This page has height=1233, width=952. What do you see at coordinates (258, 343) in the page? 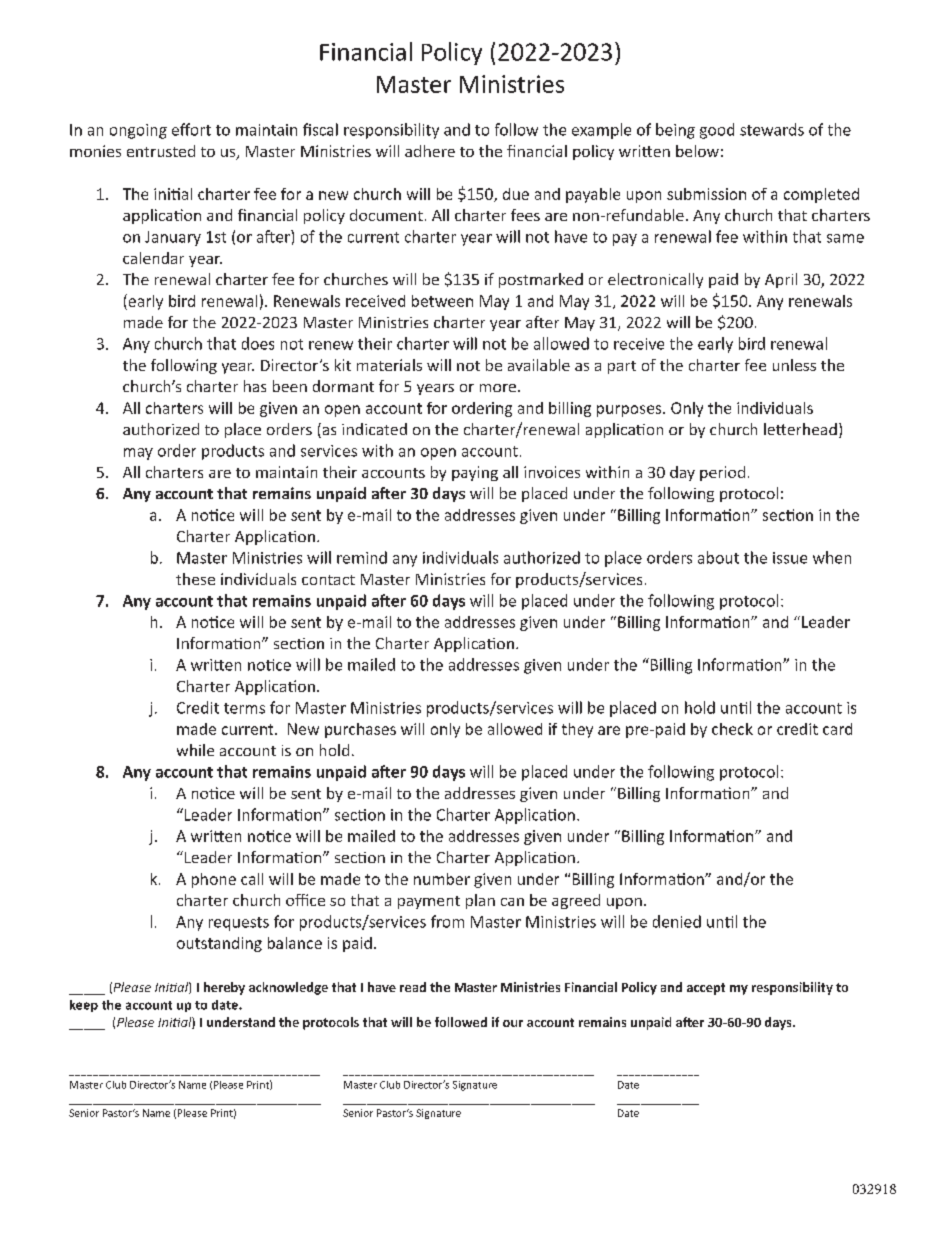
I see `does` at bounding box center [258, 343].
